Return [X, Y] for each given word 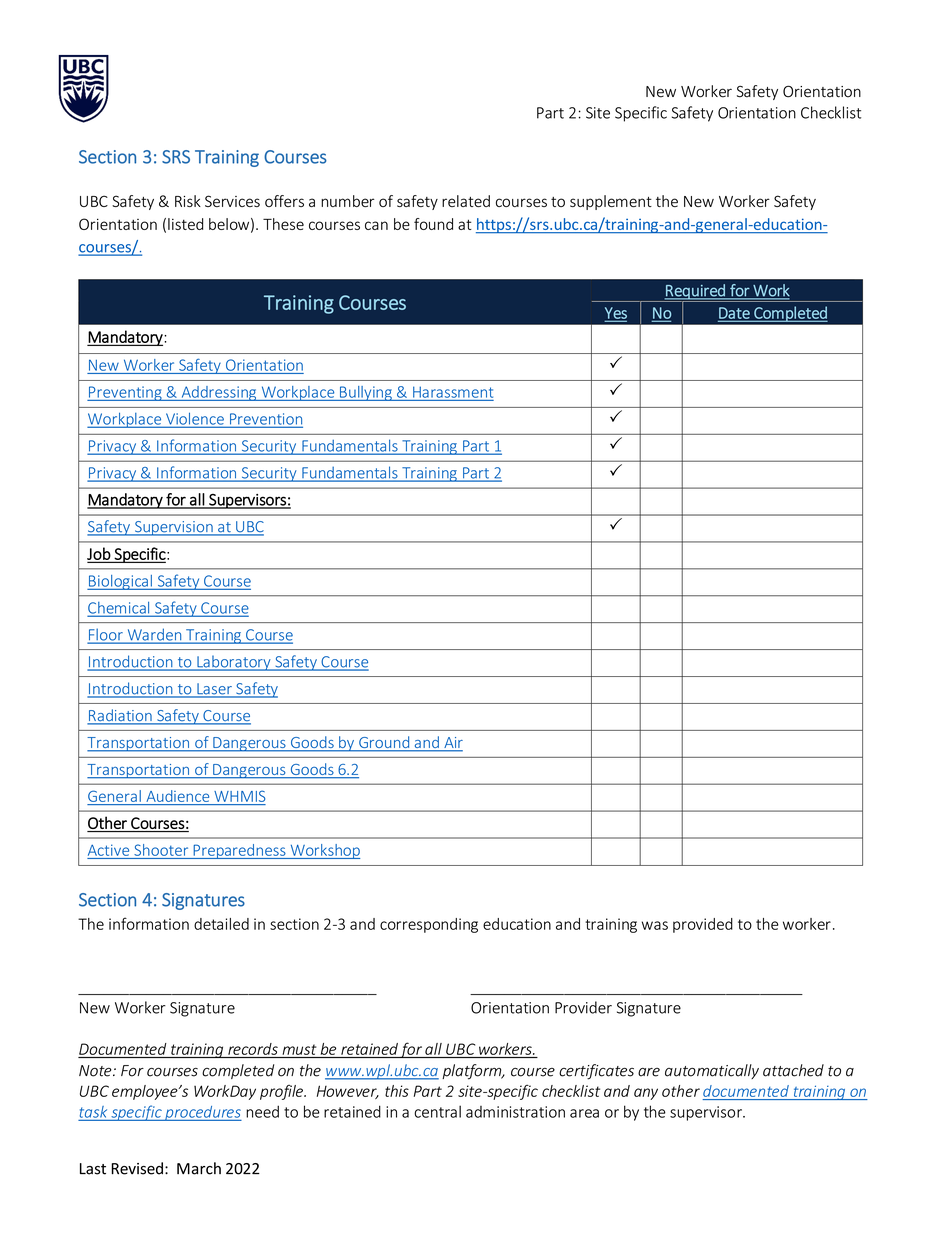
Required [695, 293]
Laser [214, 690]
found [433, 224]
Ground [384, 743]
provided [703, 925]
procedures [202, 1113]
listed [185, 224]
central [437, 1111]
